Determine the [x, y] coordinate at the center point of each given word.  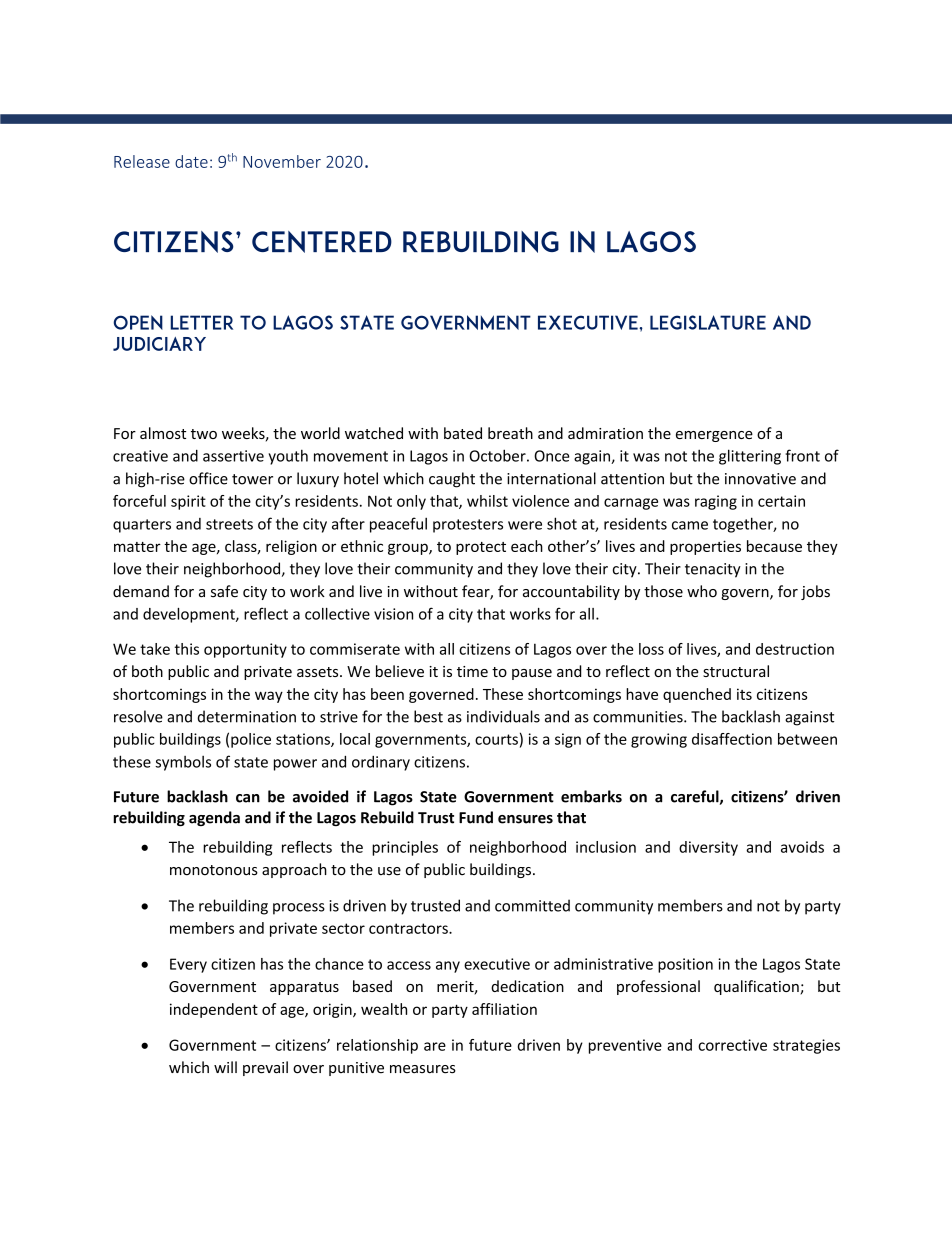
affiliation [504, 1009]
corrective [732, 1045]
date [191, 161]
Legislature [708, 322]
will [225, 1067]
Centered [322, 242]
